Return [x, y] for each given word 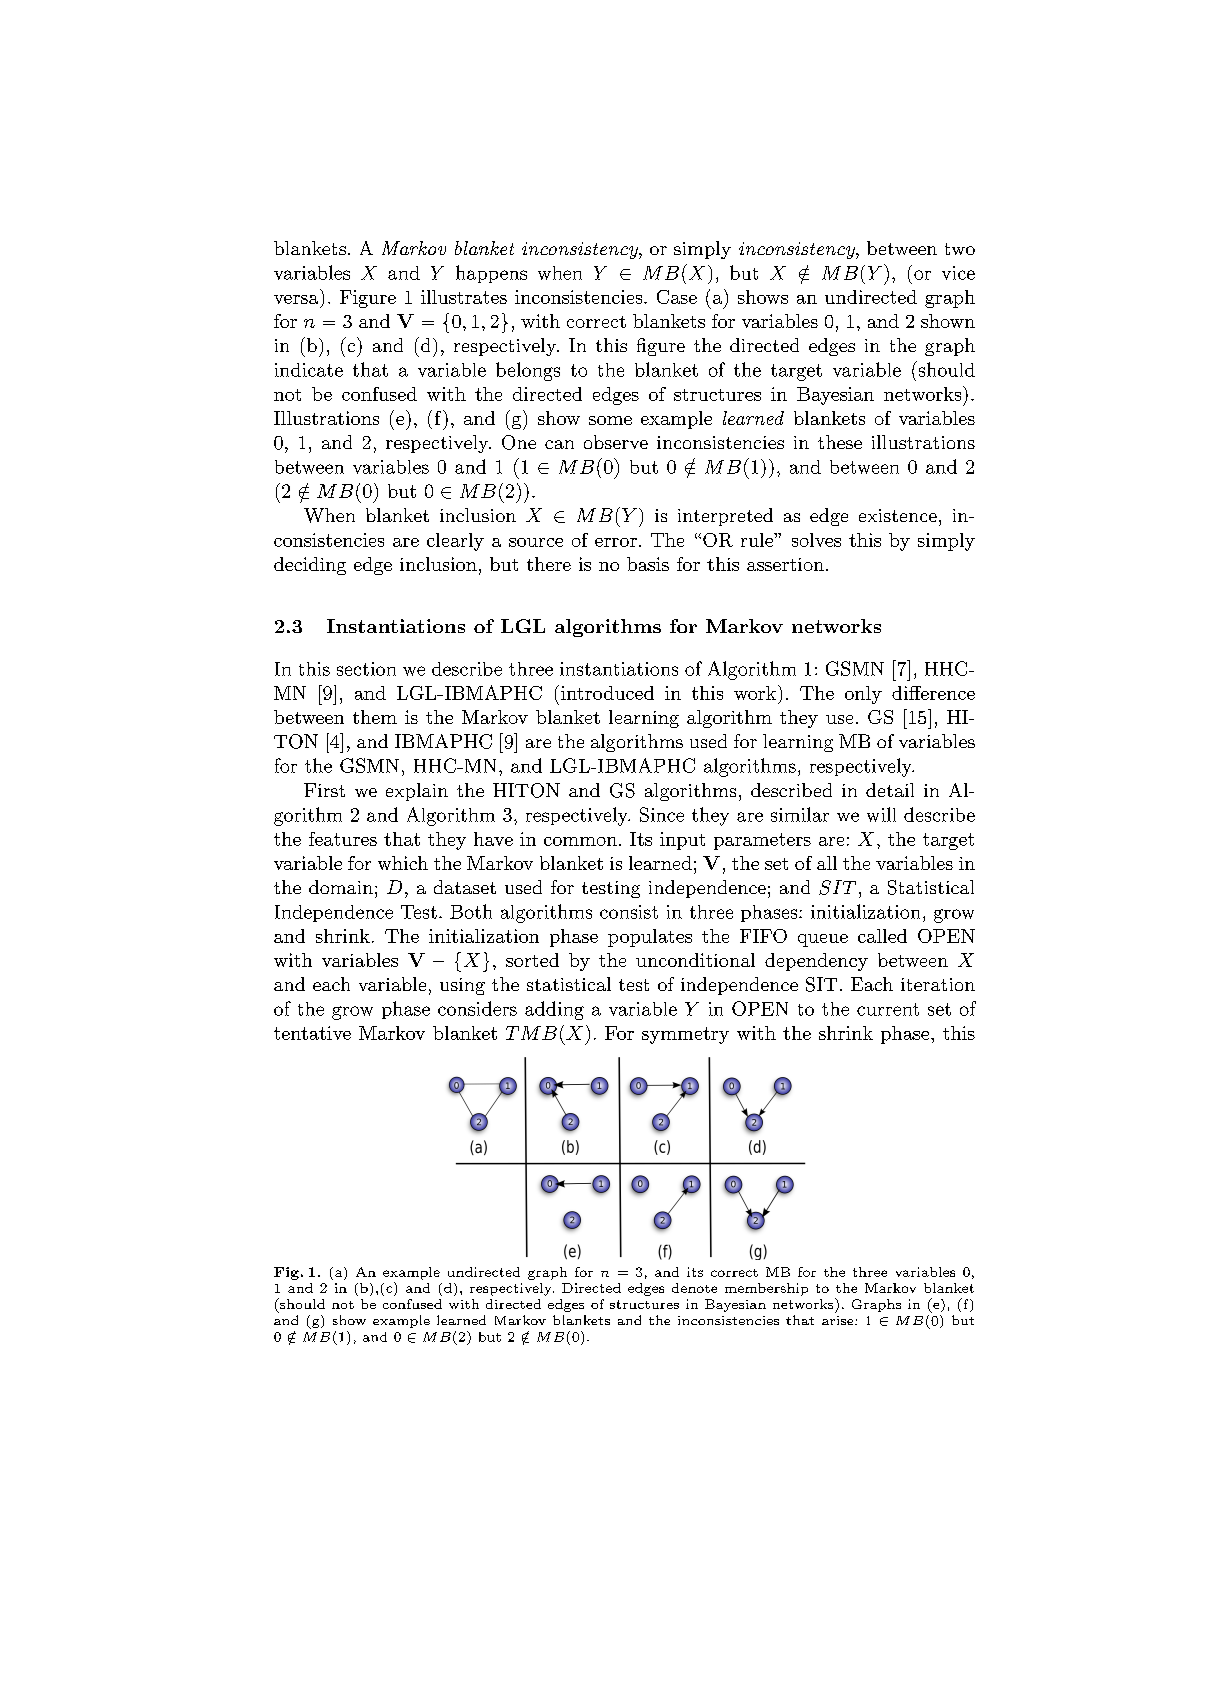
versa [296, 299]
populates [650, 938]
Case [677, 297]
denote [694, 1288]
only [863, 695]
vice [958, 273]
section [366, 669]
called [882, 936]
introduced [607, 693]
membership [766, 1289]
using [462, 986]
